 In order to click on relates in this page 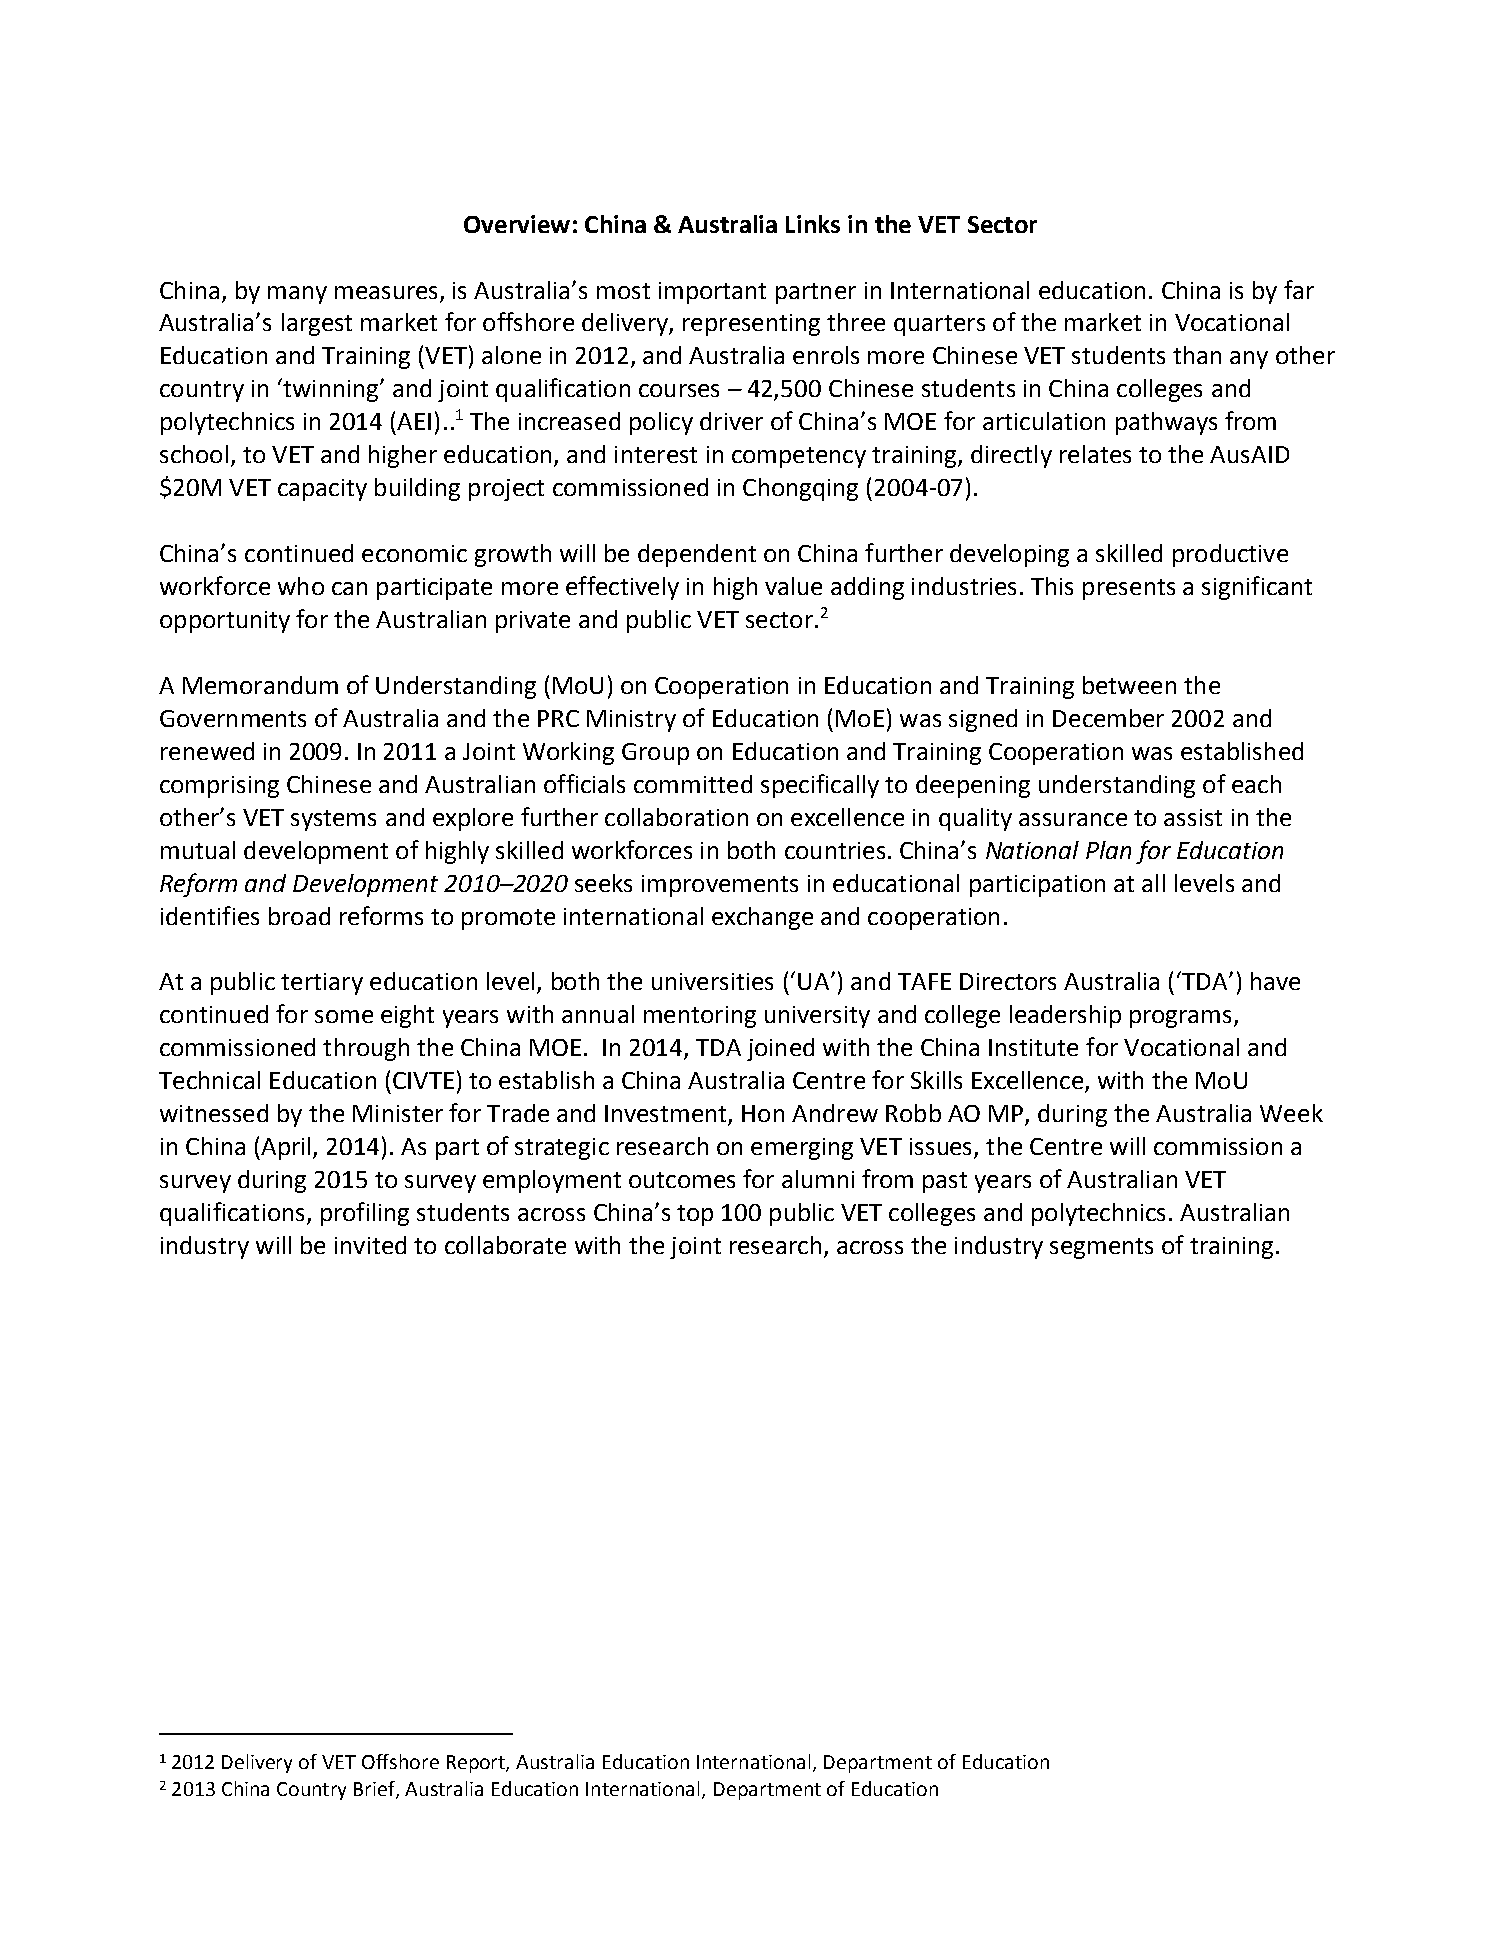, I will do `click(1095, 454)`.
